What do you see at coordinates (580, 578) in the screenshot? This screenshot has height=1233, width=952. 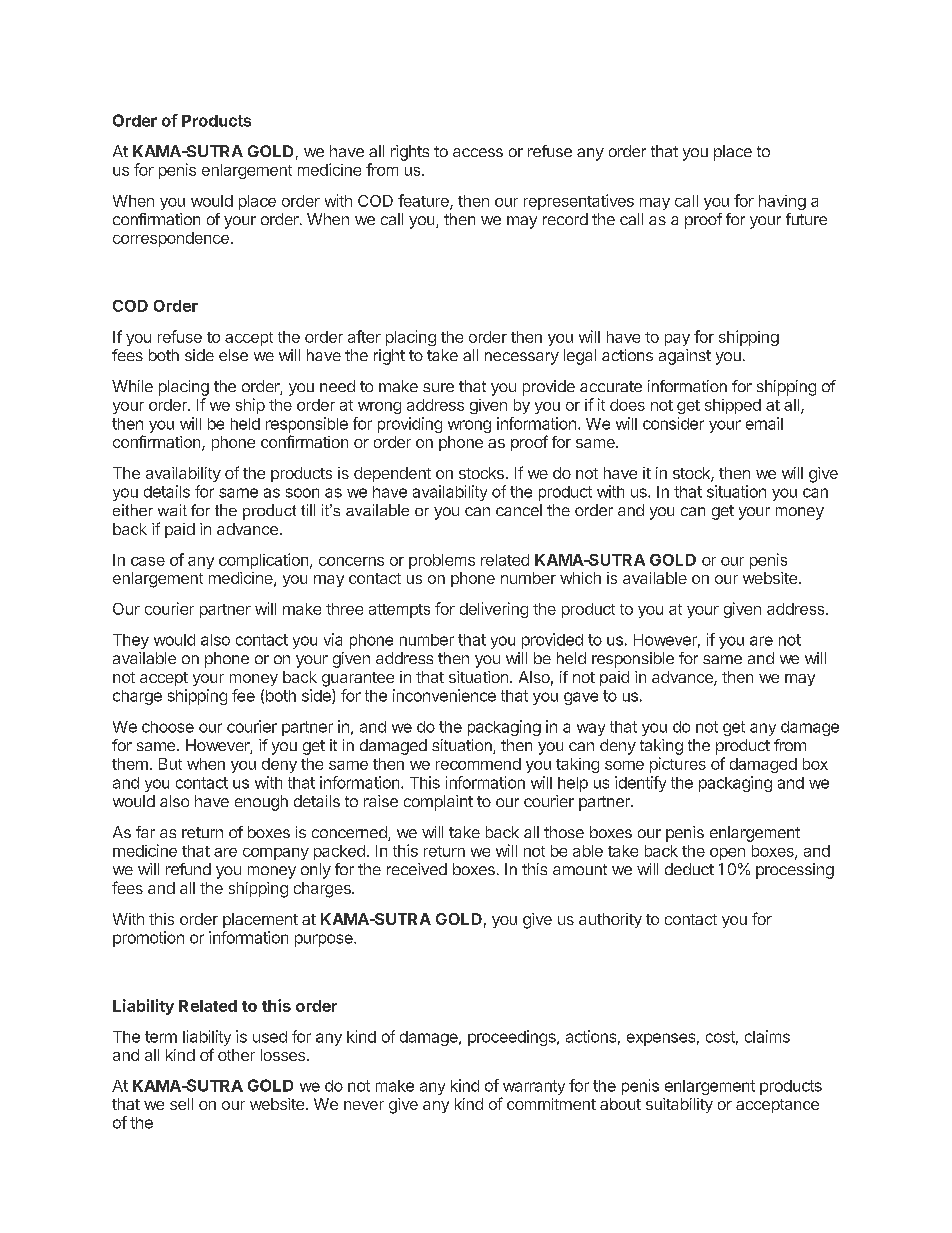 I see `which` at bounding box center [580, 578].
